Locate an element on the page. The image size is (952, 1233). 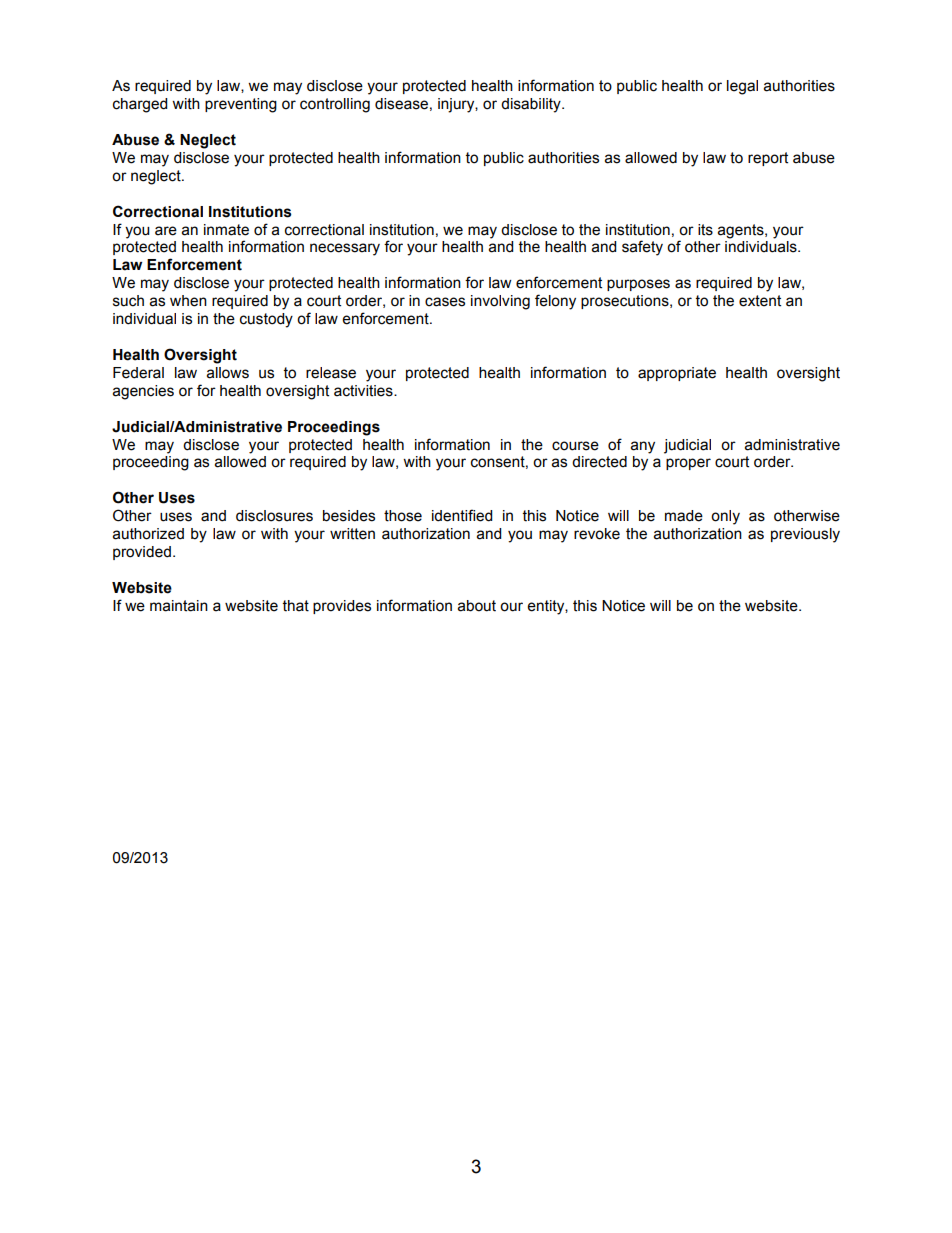
cases is located at coordinates (445, 302).
